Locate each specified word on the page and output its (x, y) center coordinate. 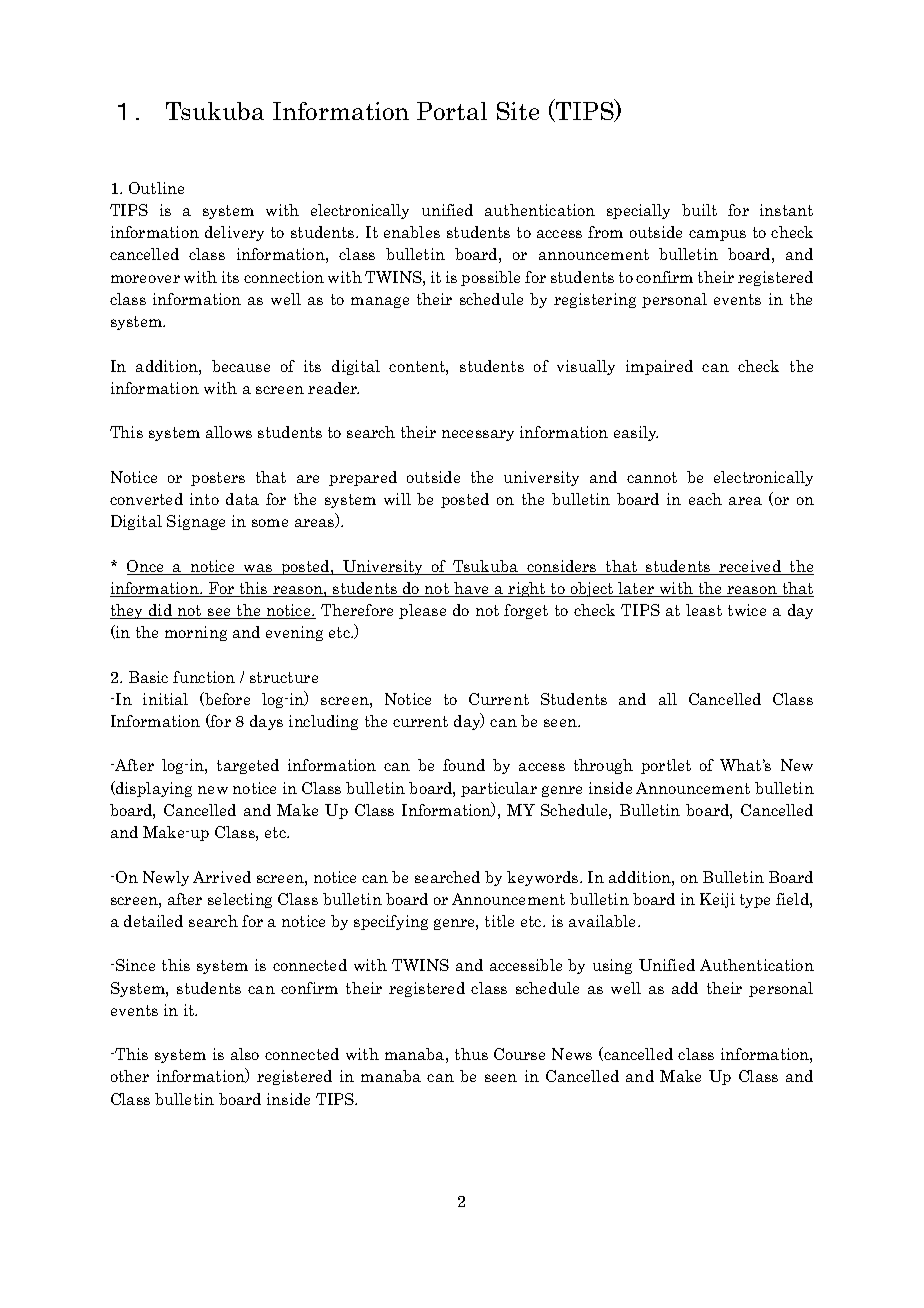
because (241, 366)
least (704, 610)
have (472, 589)
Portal (452, 111)
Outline (156, 188)
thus (471, 1054)
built (699, 210)
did (161, 611)
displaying (153, 789)
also (245, 1054)
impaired (659, 367)
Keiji (717, 900)
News (572, 1054)
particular (499, 789)
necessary (478, 435)
